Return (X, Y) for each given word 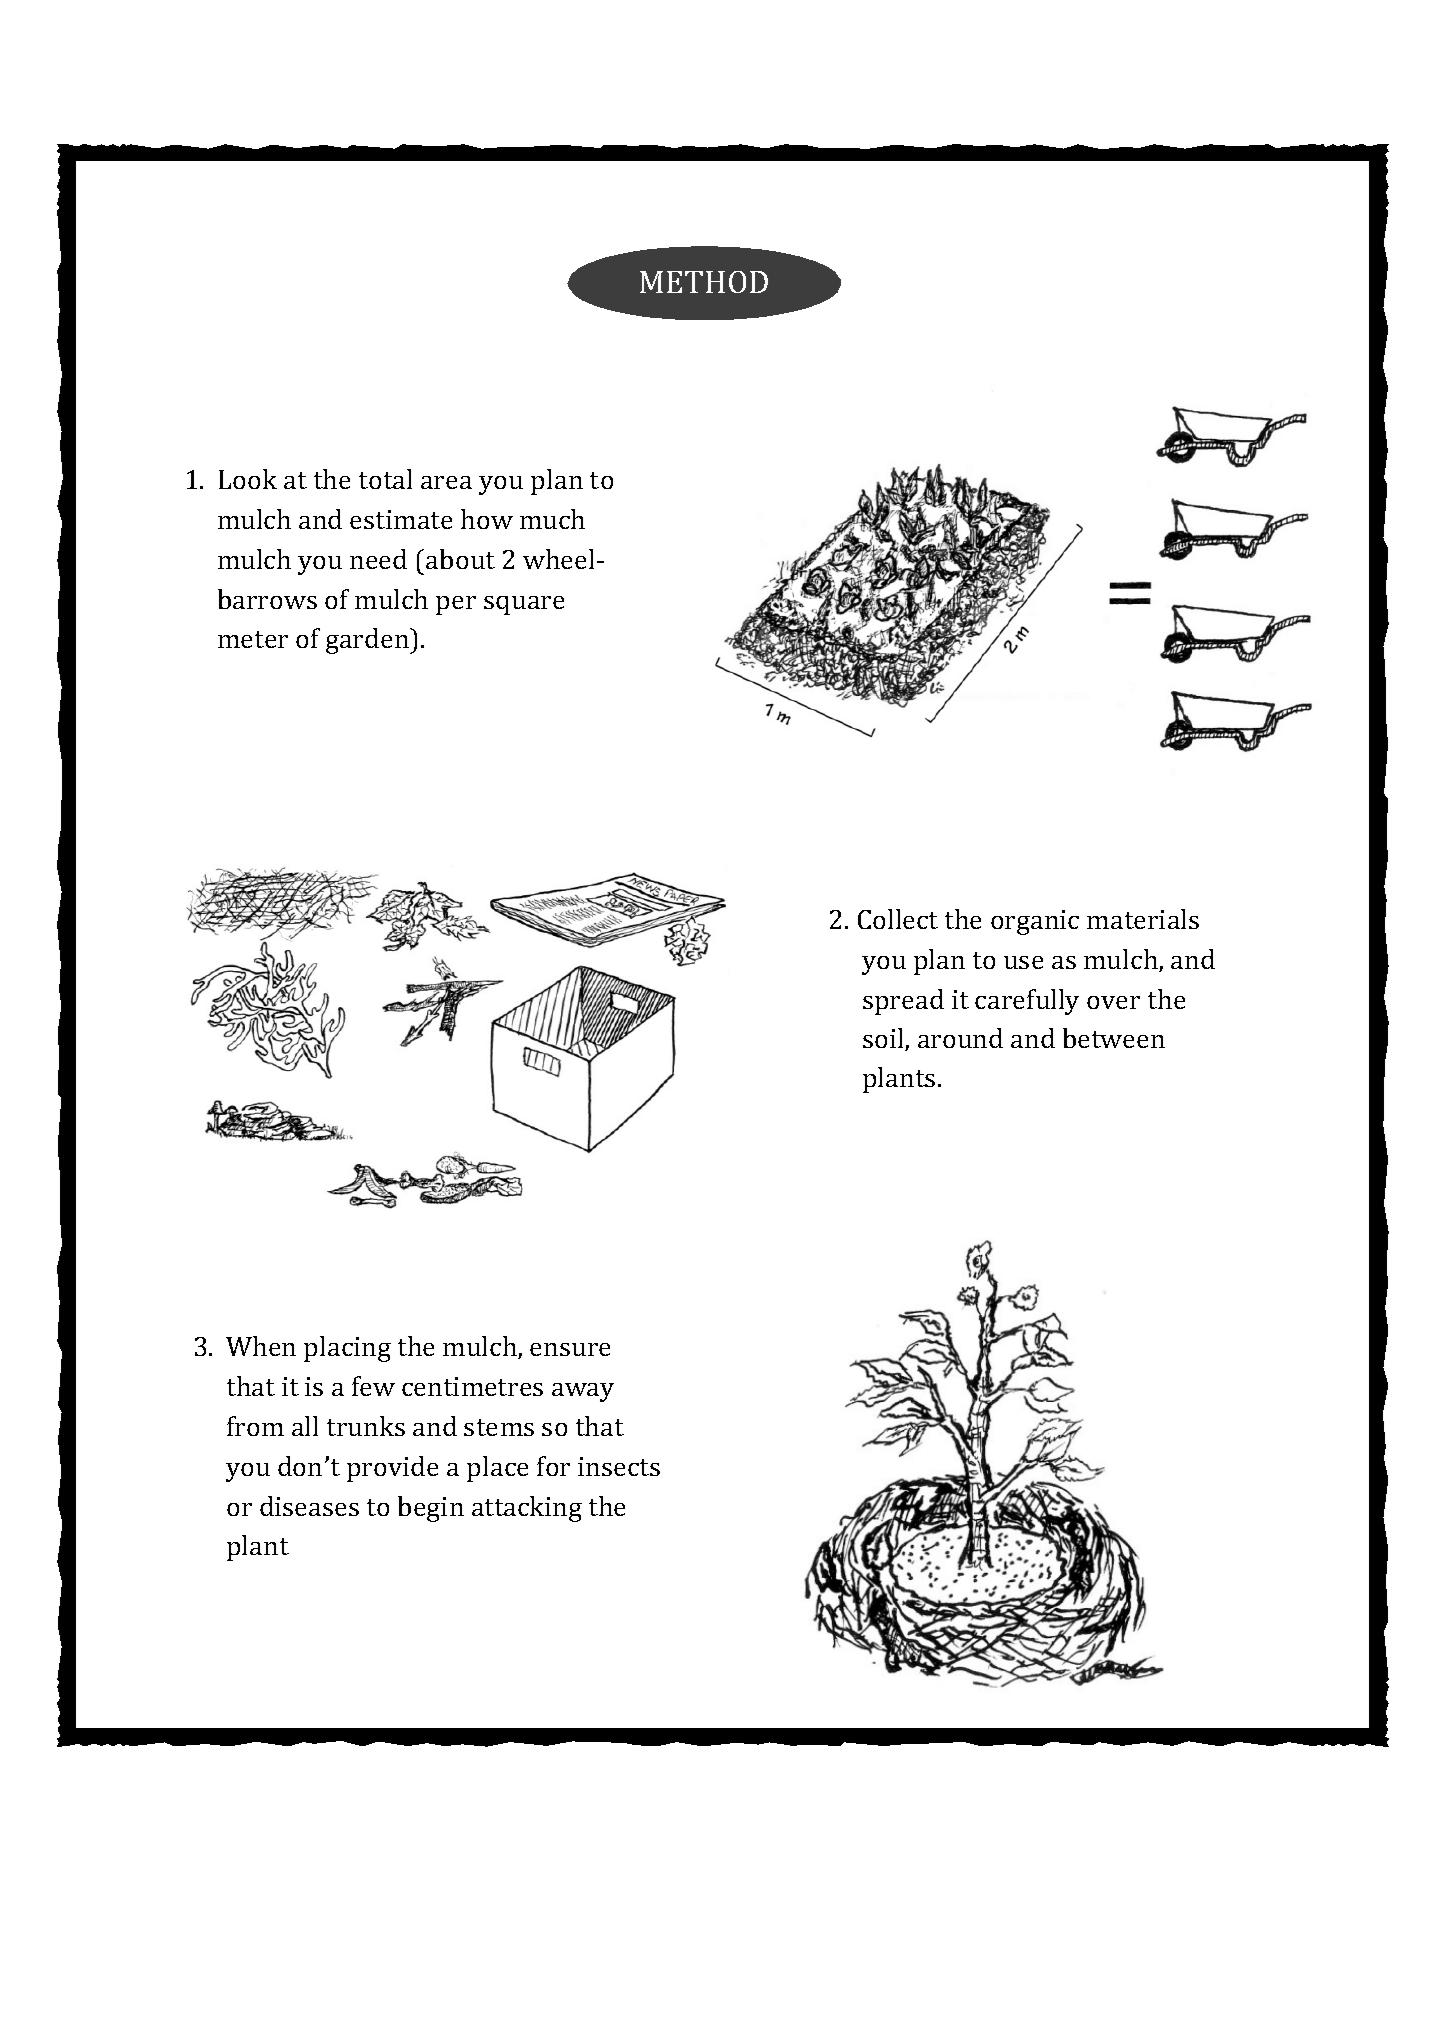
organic (1035, 922)
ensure (570, 1349)
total (385, 479)
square (524, 605)
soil (884, 1039)
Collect (898, 919)
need (378, 559)
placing (347, 1349)
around (960, 1038)
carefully (1027, 1002)
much (552, 519)
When (261, 1346)
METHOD (704, 282)
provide (392, 1469)
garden (368, 641)
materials (1143, 919)
